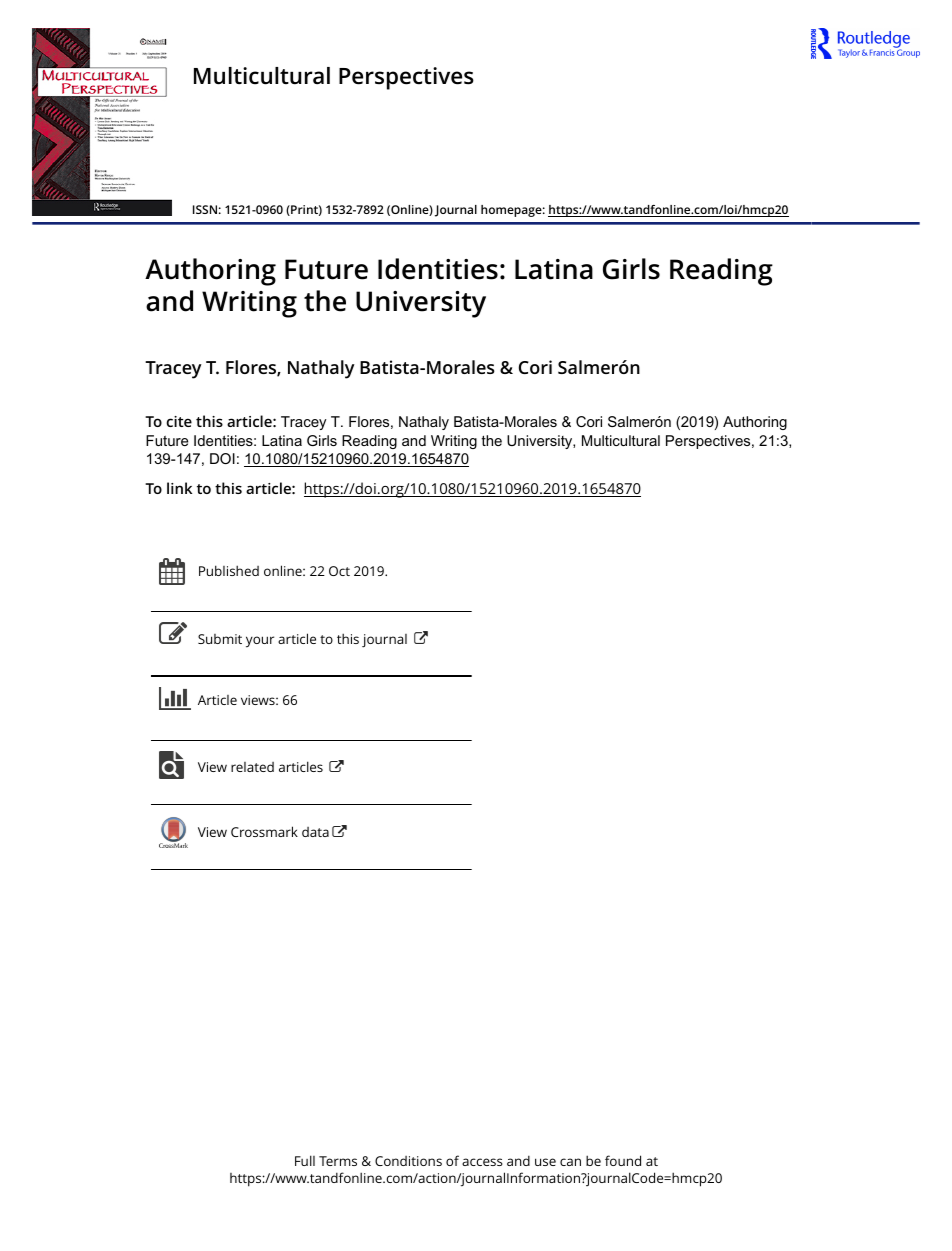 This document has height=1251, width=952. What do you see at coordinates (264, 831) in the document?
I see `Crossmark` at bounding box center [264, 831].
